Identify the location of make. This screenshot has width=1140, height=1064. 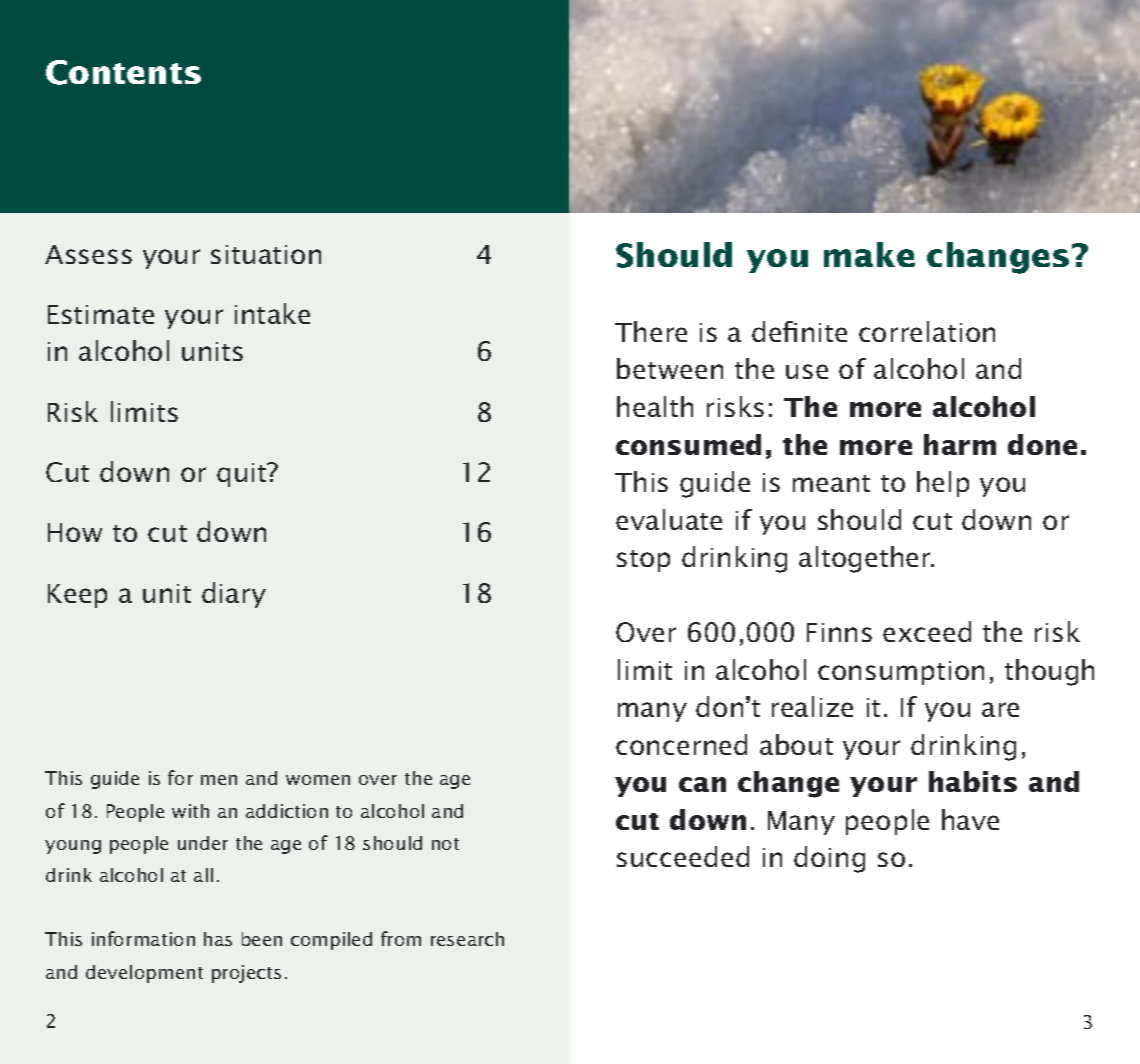
(869, 254).
